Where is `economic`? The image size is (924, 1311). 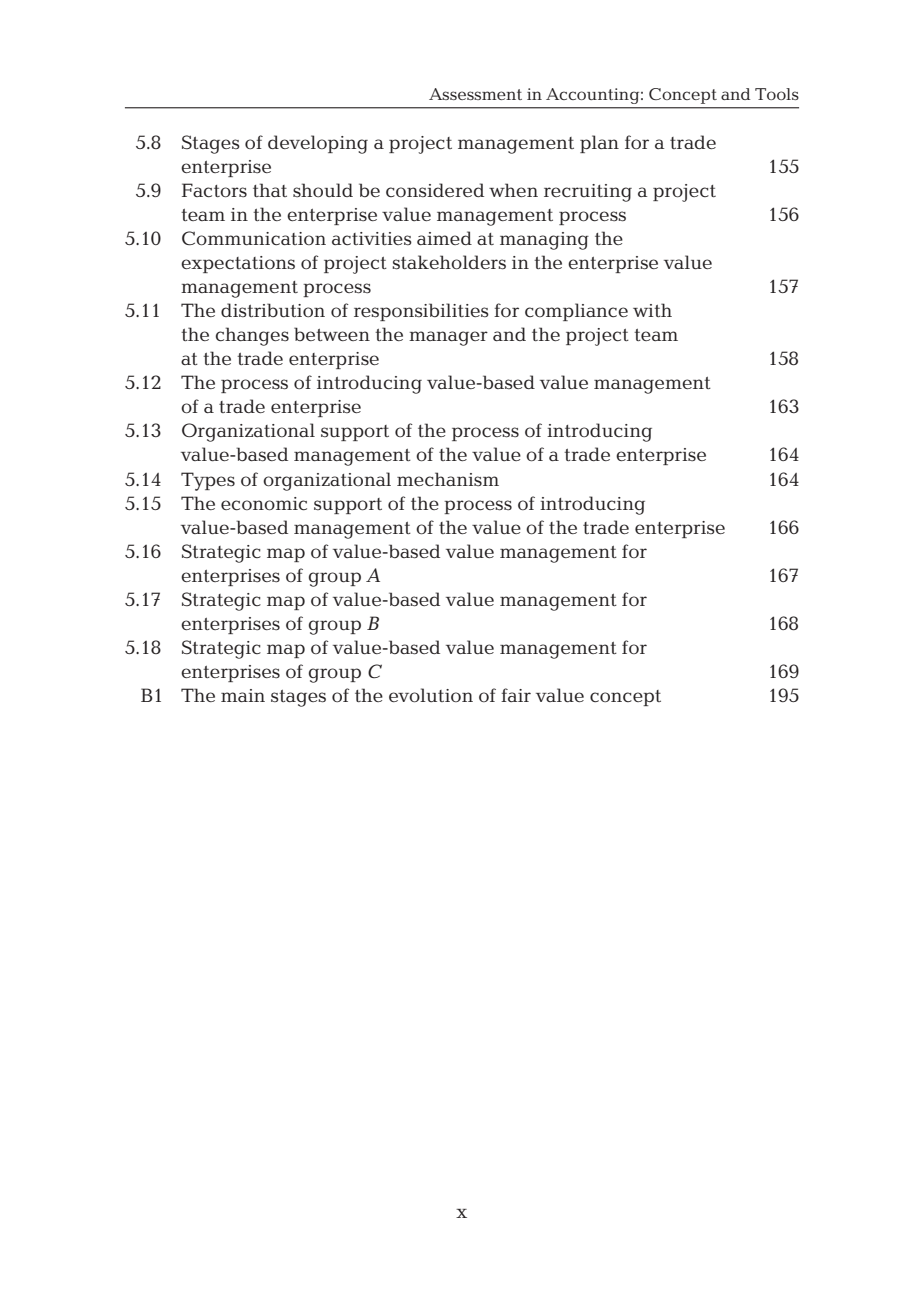 economic is located at coordinates (264, 504).
